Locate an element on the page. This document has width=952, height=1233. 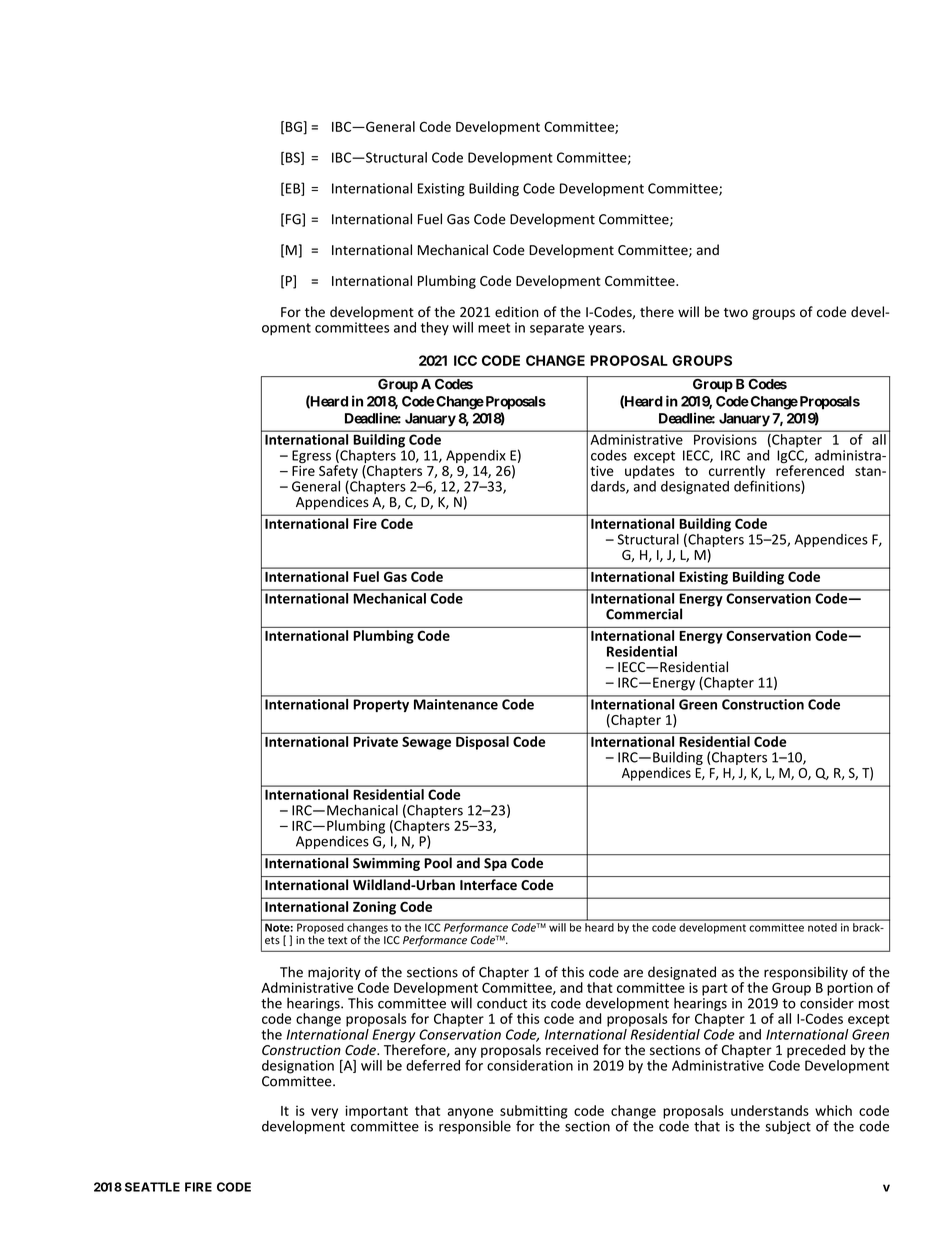
majority is located at coordinates (334, 973).
